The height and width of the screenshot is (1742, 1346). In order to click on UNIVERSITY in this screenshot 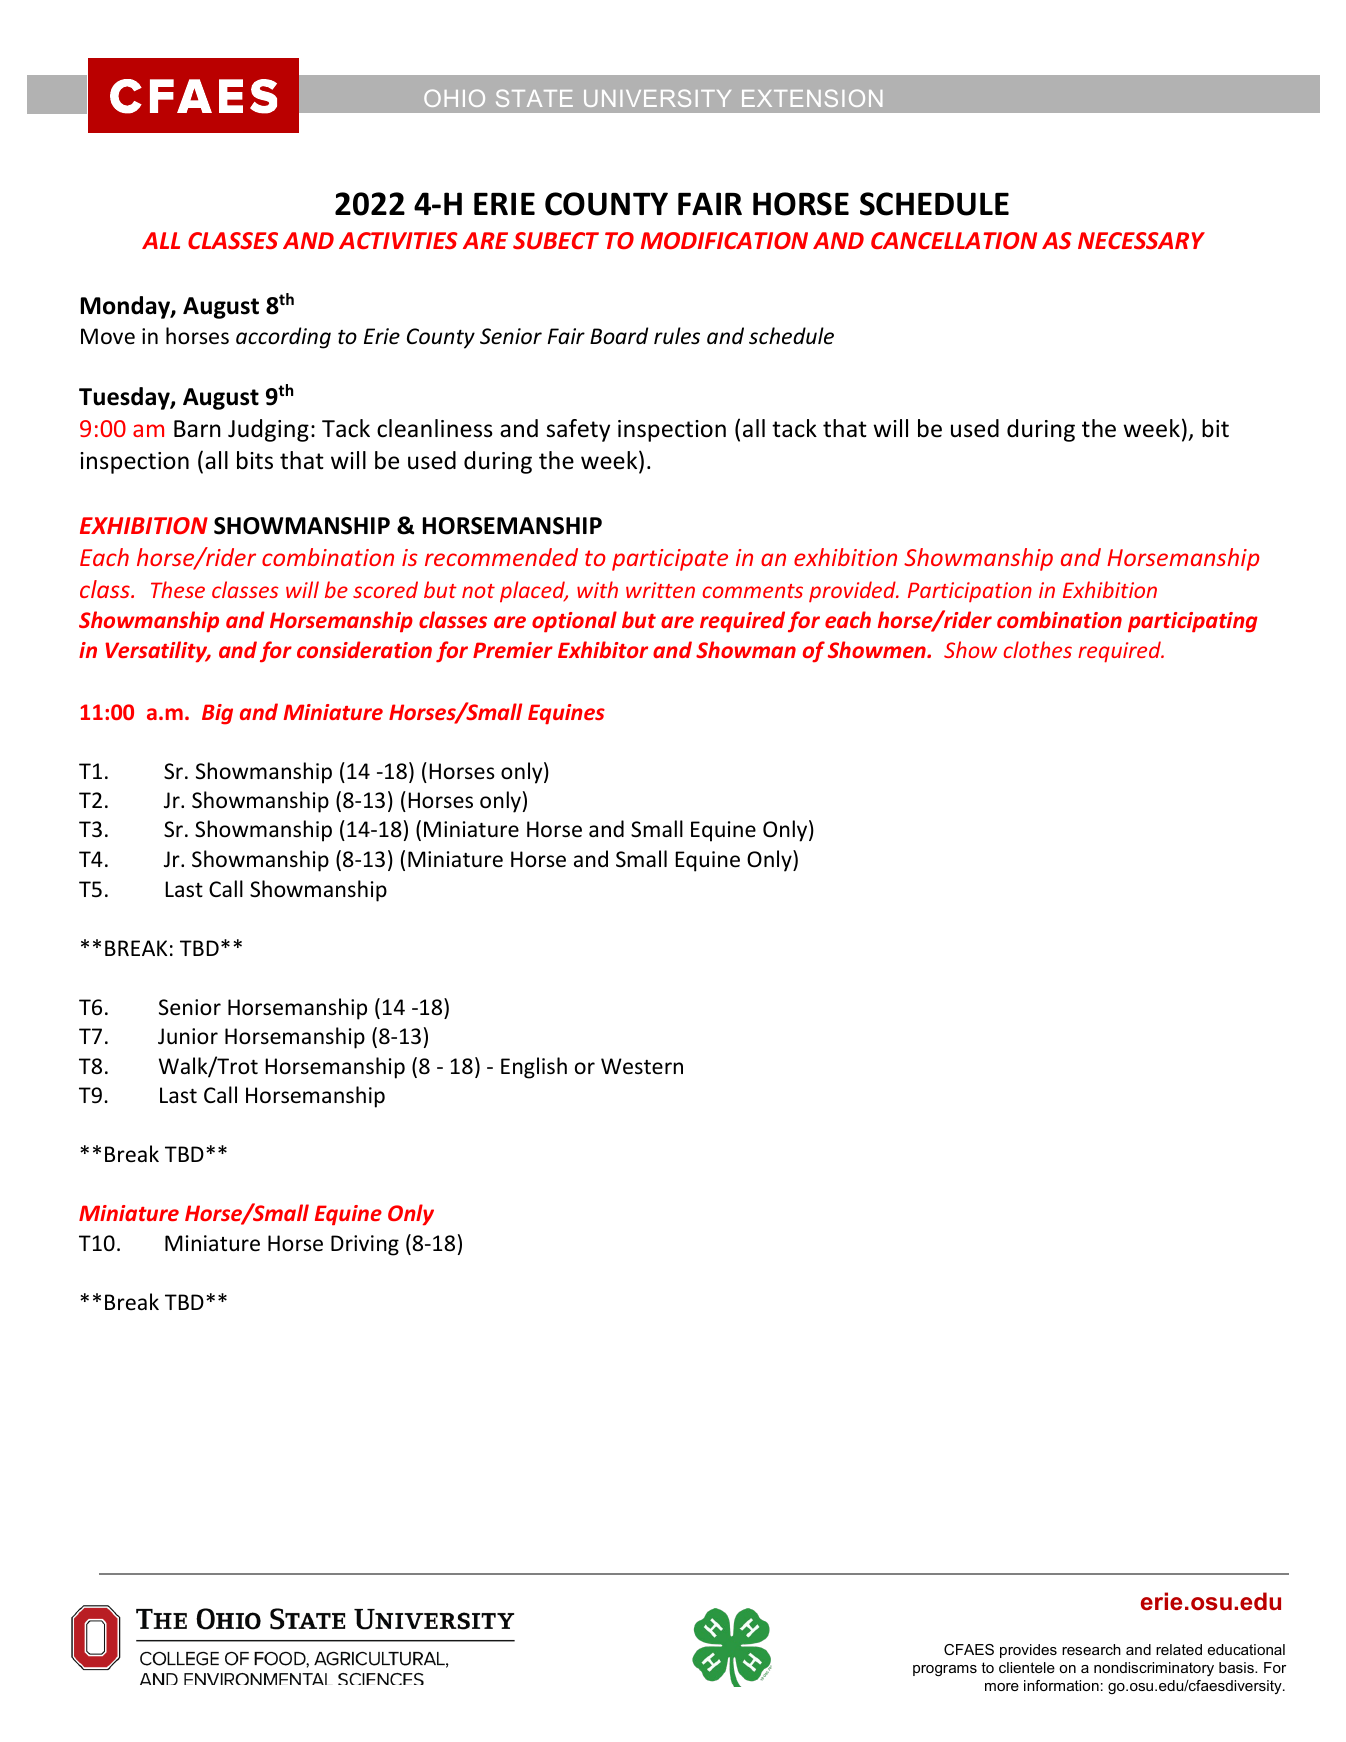, I will do `click(657, 98)`.
